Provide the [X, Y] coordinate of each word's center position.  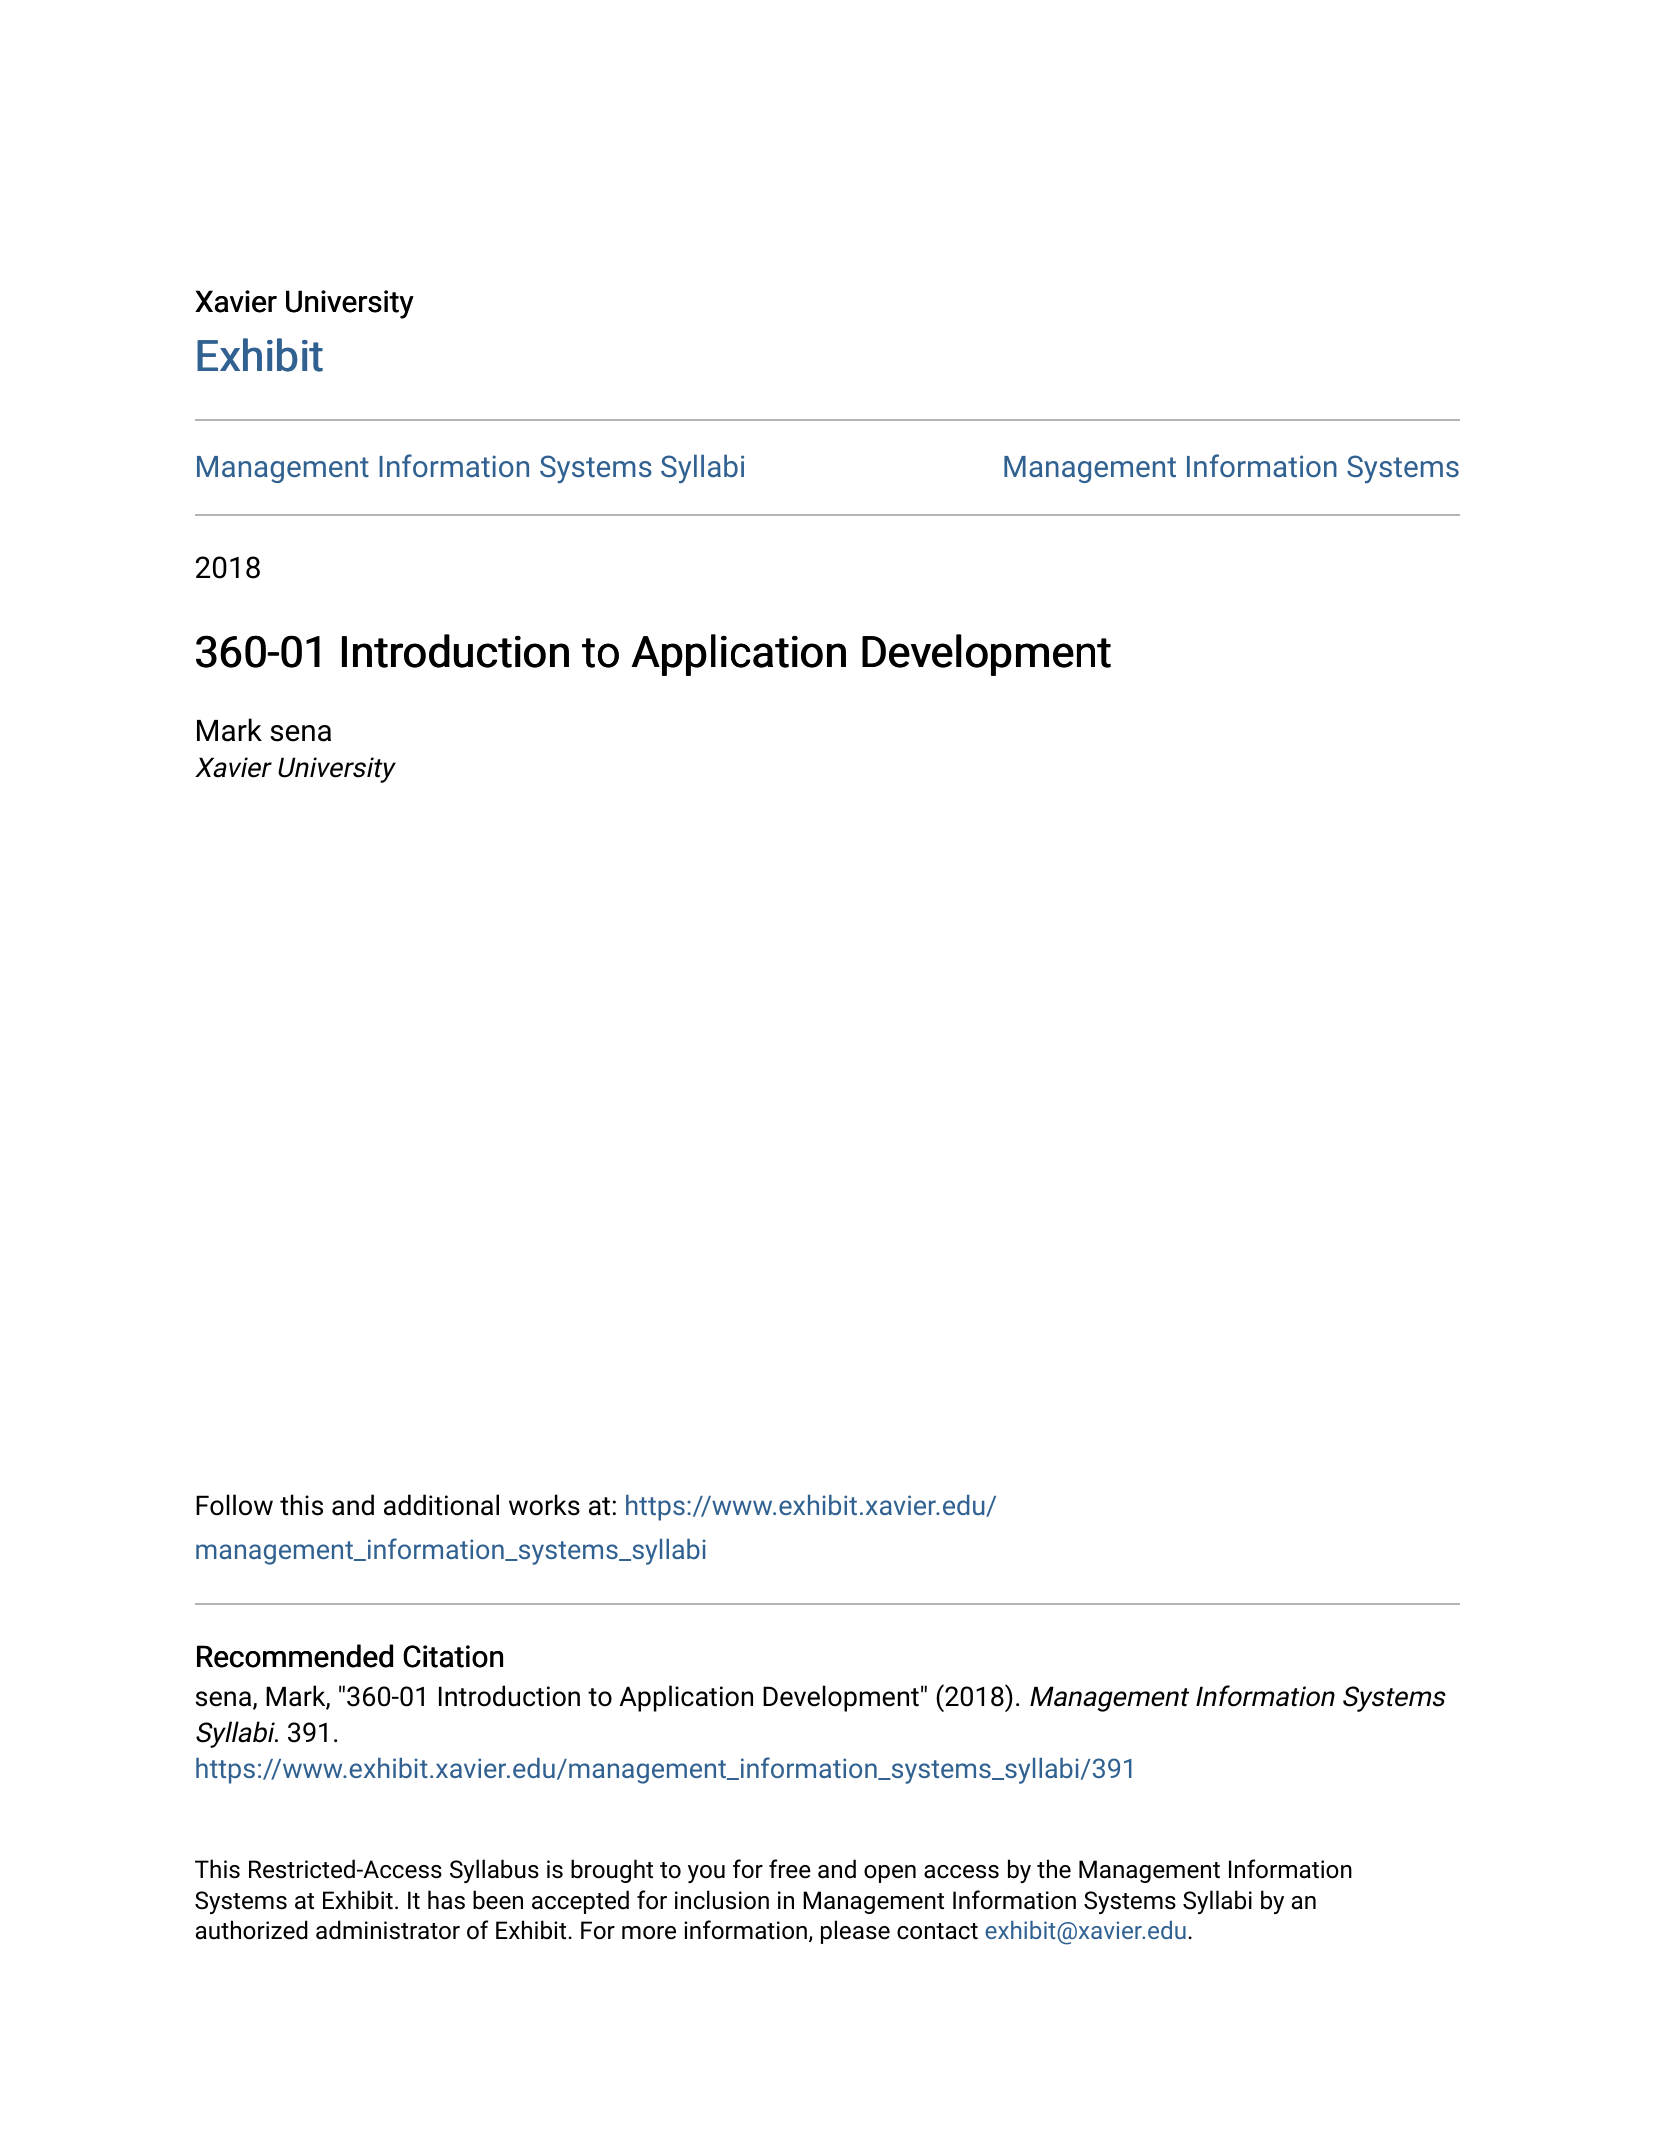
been [498, 1900]
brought [612, 1871]
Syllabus [494, 1871]
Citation [453, 1656]
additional [441, 1505]
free [790, 1869]
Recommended [295, 1656]
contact [937, 1931]
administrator [388, 1930]
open [890, 1874]
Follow [234, 1505]
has [446, 1900]
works [544, 1505]
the [1054, 1869]
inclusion [722, 1900]
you [706, 1874]
